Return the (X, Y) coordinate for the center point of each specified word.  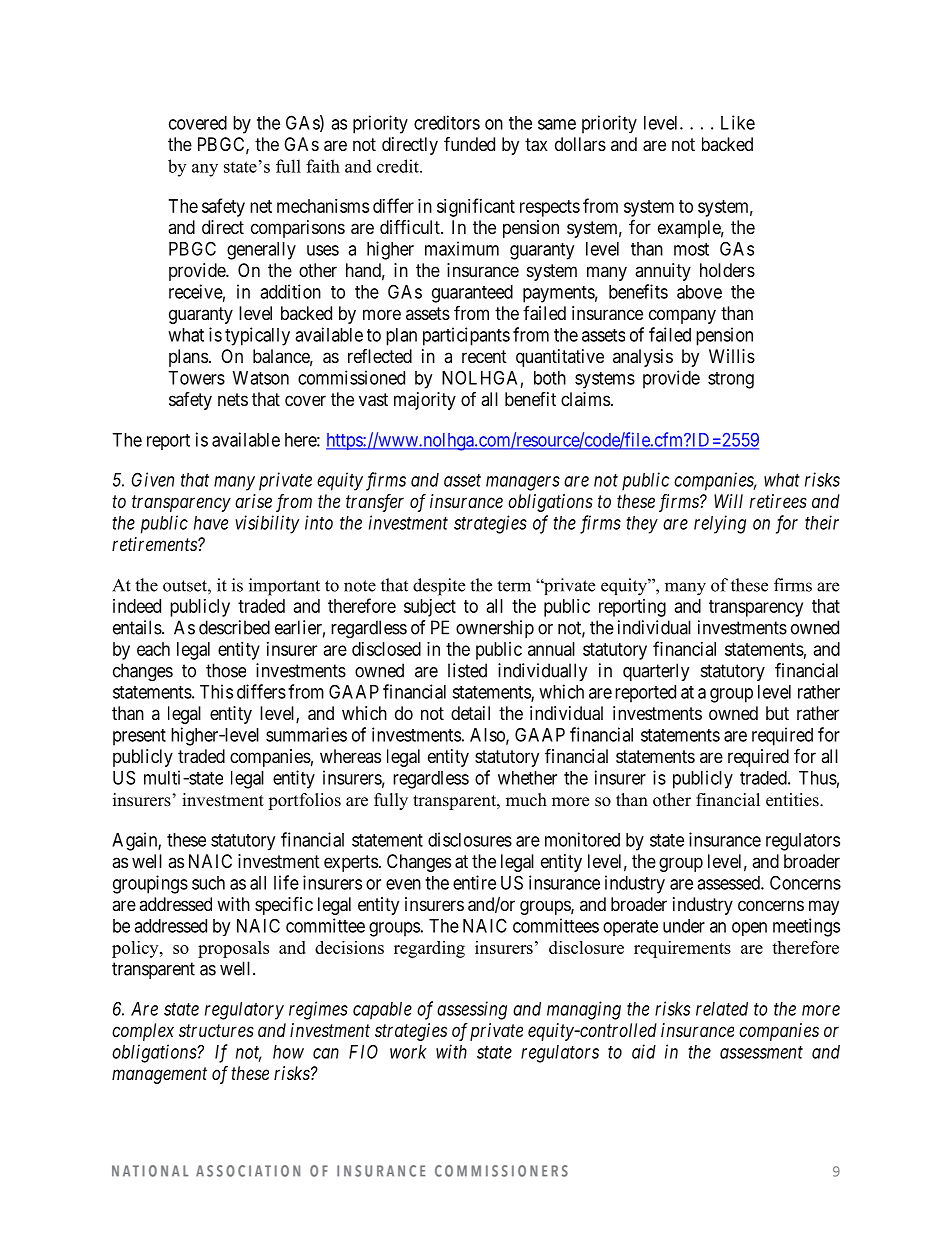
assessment (761, 1052)
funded (469, 143)
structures (216, 1030)
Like (738, 122)
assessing (472, 1010)
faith (323, 166)
